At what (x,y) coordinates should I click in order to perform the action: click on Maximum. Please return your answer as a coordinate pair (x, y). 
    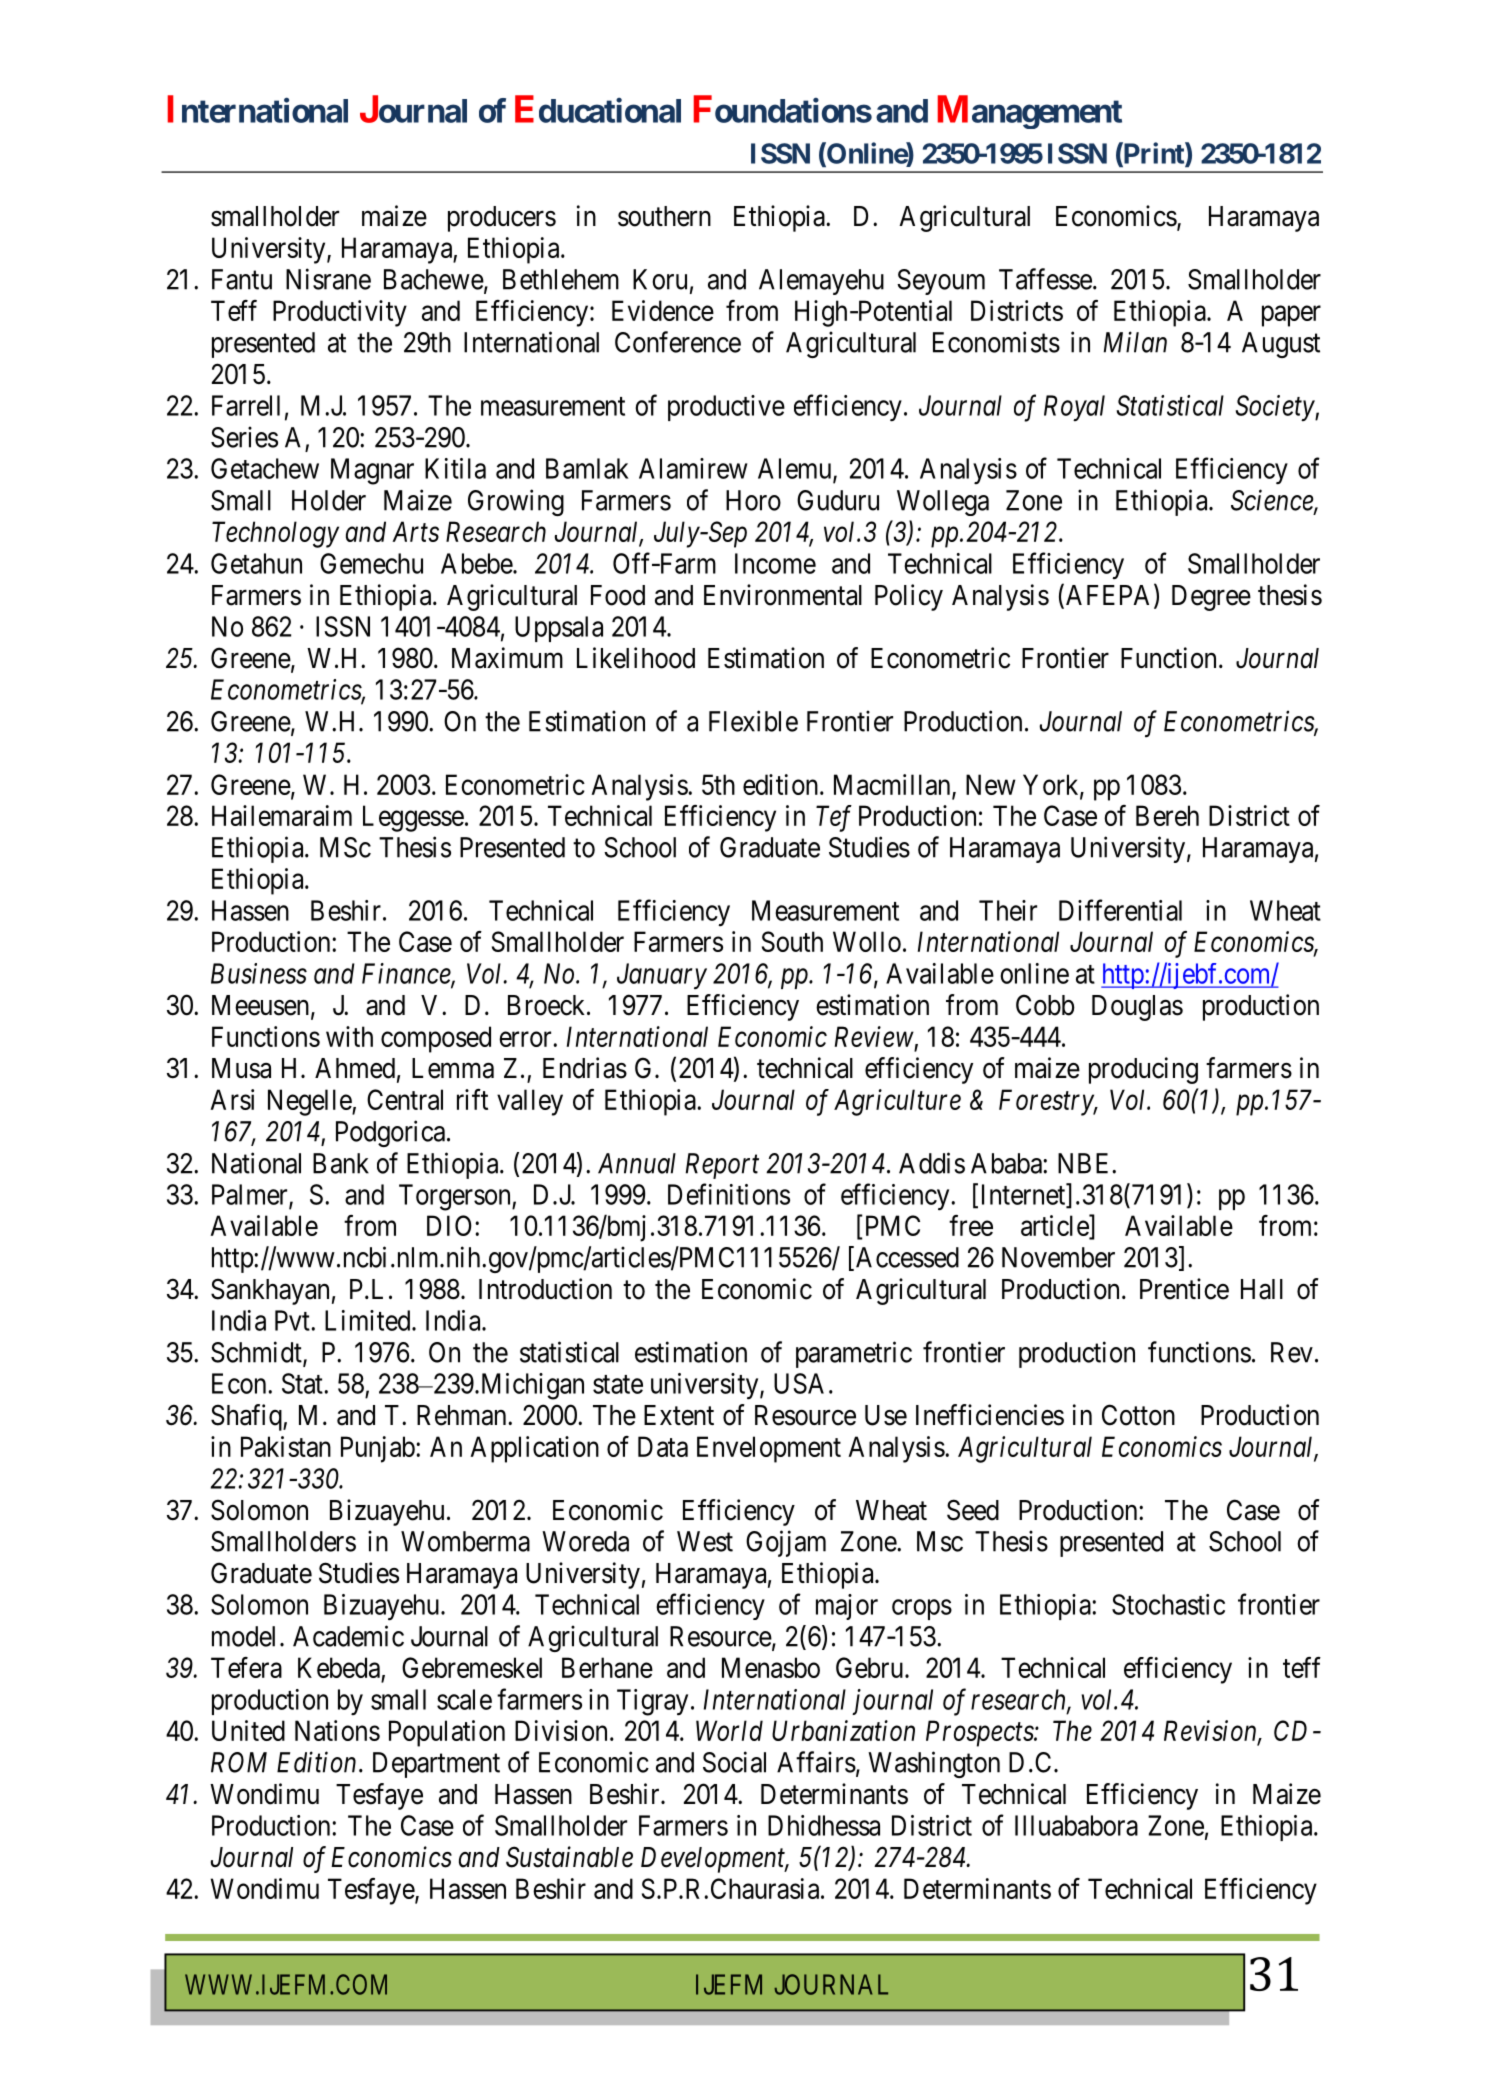
    Looking at the image, I should click on (507, 658).
